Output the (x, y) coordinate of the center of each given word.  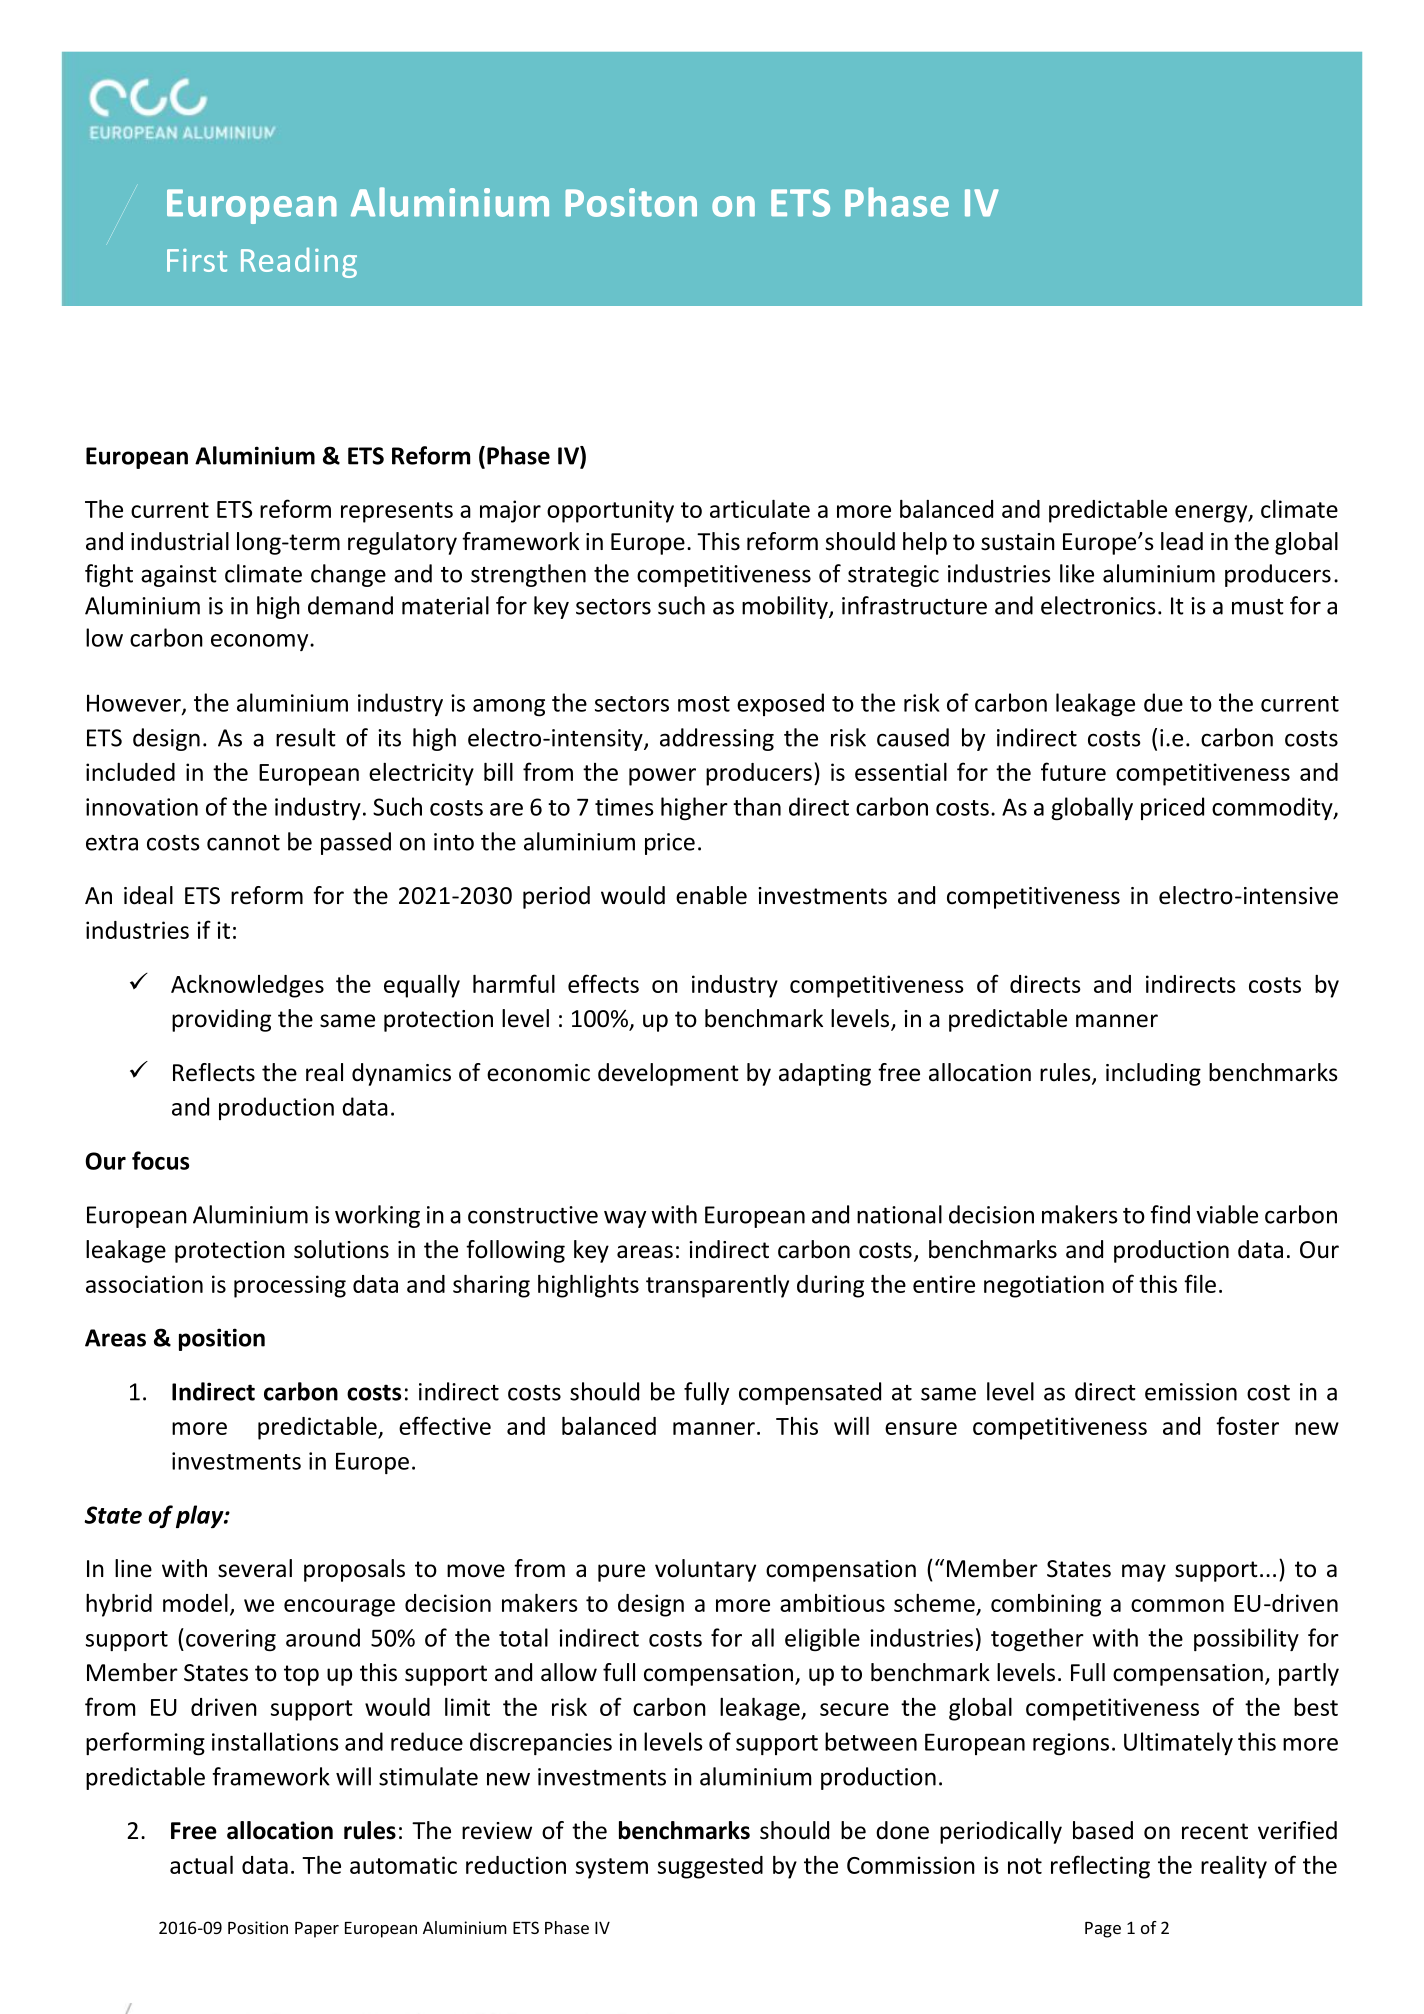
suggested (710, 1867)
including (1153, 1074)
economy (261, 642)
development (668, 1074)
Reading (299, 263)
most (704, 704)
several (255, 1568)
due (1163, 702)
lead (1182, 541)
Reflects (214, 1072)
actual (201, 1865)
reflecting (1100, 1867)
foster (1247, 1425)
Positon (631, 202)
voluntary (705, 1570)
